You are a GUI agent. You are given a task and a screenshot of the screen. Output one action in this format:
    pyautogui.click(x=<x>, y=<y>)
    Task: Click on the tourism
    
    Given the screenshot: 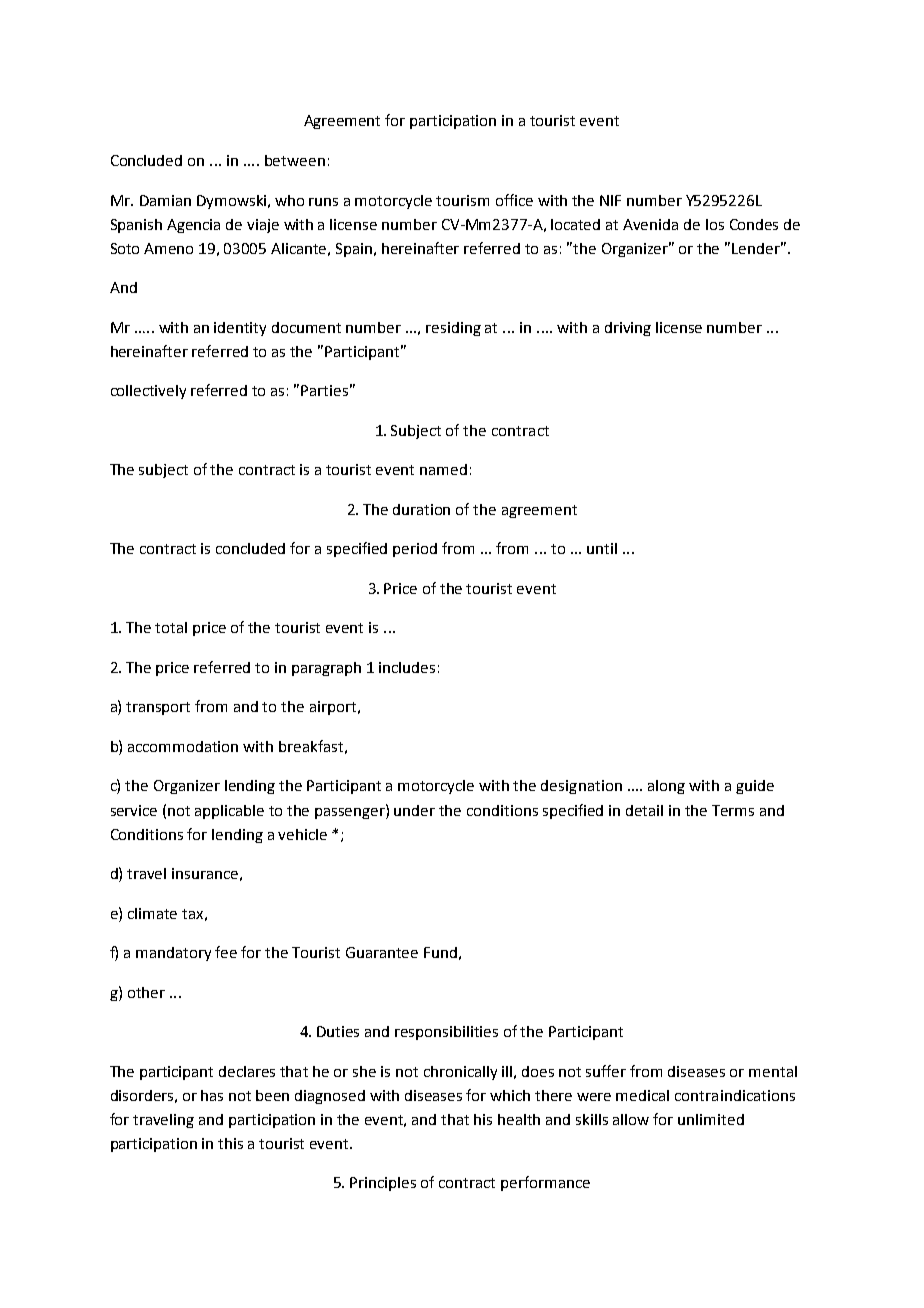 What is the action you would take?
    pyautogui.click(x=462, y=200)
